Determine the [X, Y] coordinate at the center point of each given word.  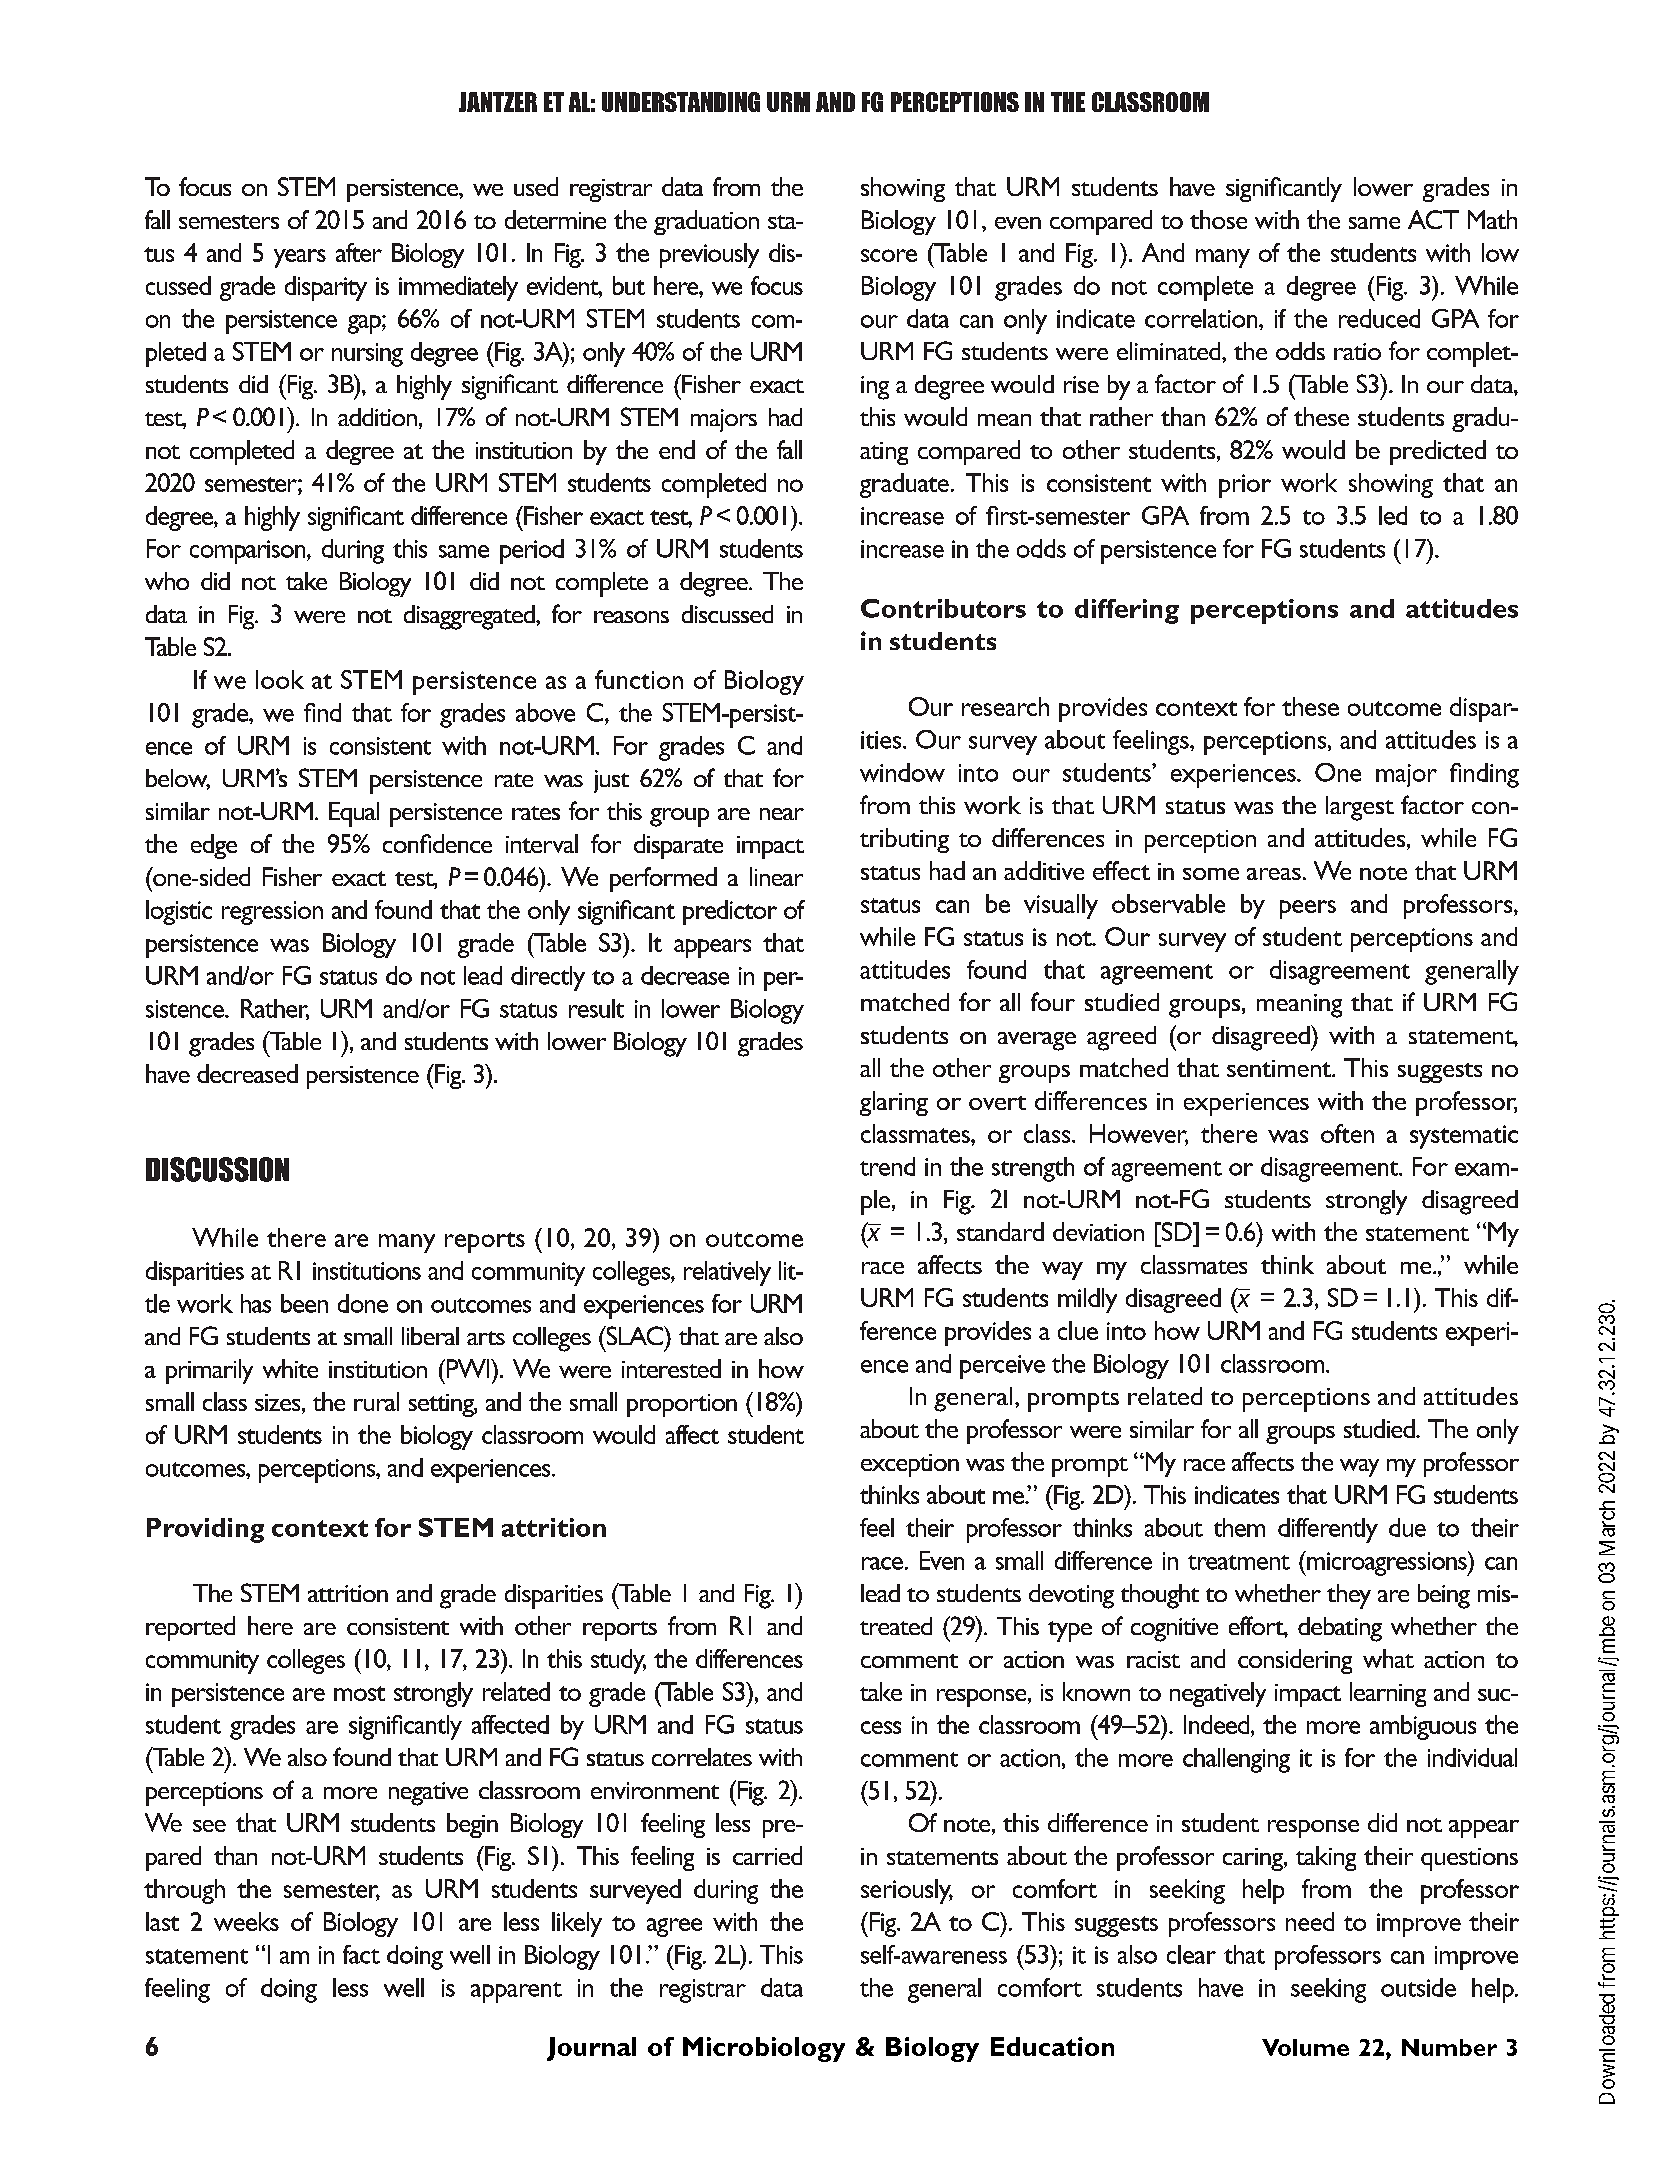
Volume [1305, 2047]
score [889, 255]
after [359, 252]
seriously [907, 1891]
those [1218, 219]
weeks [246, 1921]
